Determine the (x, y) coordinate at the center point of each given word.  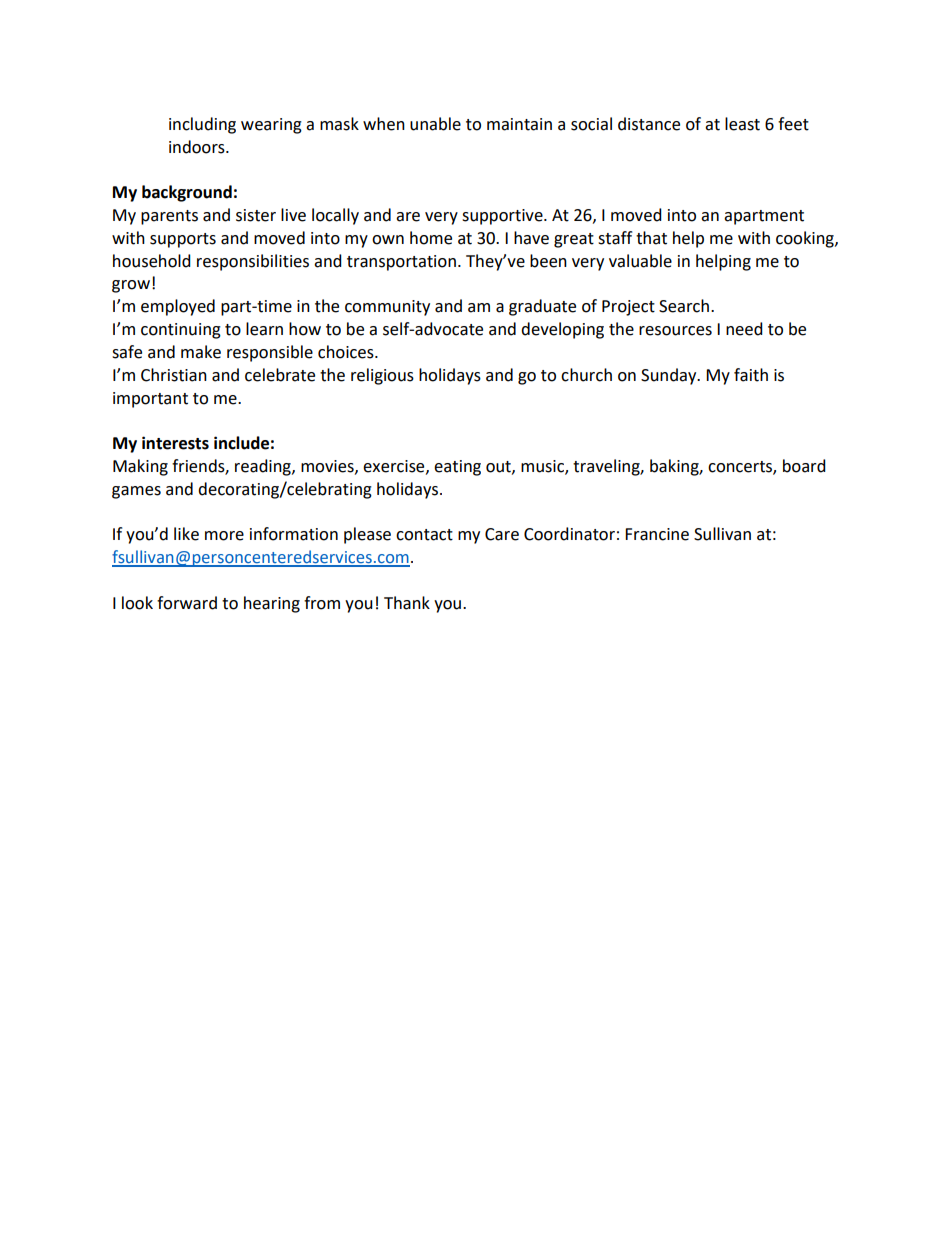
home (431, 238)
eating (457, 468)
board (804, 466)
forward (187, 603)
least (742, 124)
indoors (198, 147)
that (651, 238)
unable (435, 124)
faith (751, 375)
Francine (657, 534)
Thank (407, 603)
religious (382, 376)
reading (264, 467)
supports (183, 240)
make (201, 352)
